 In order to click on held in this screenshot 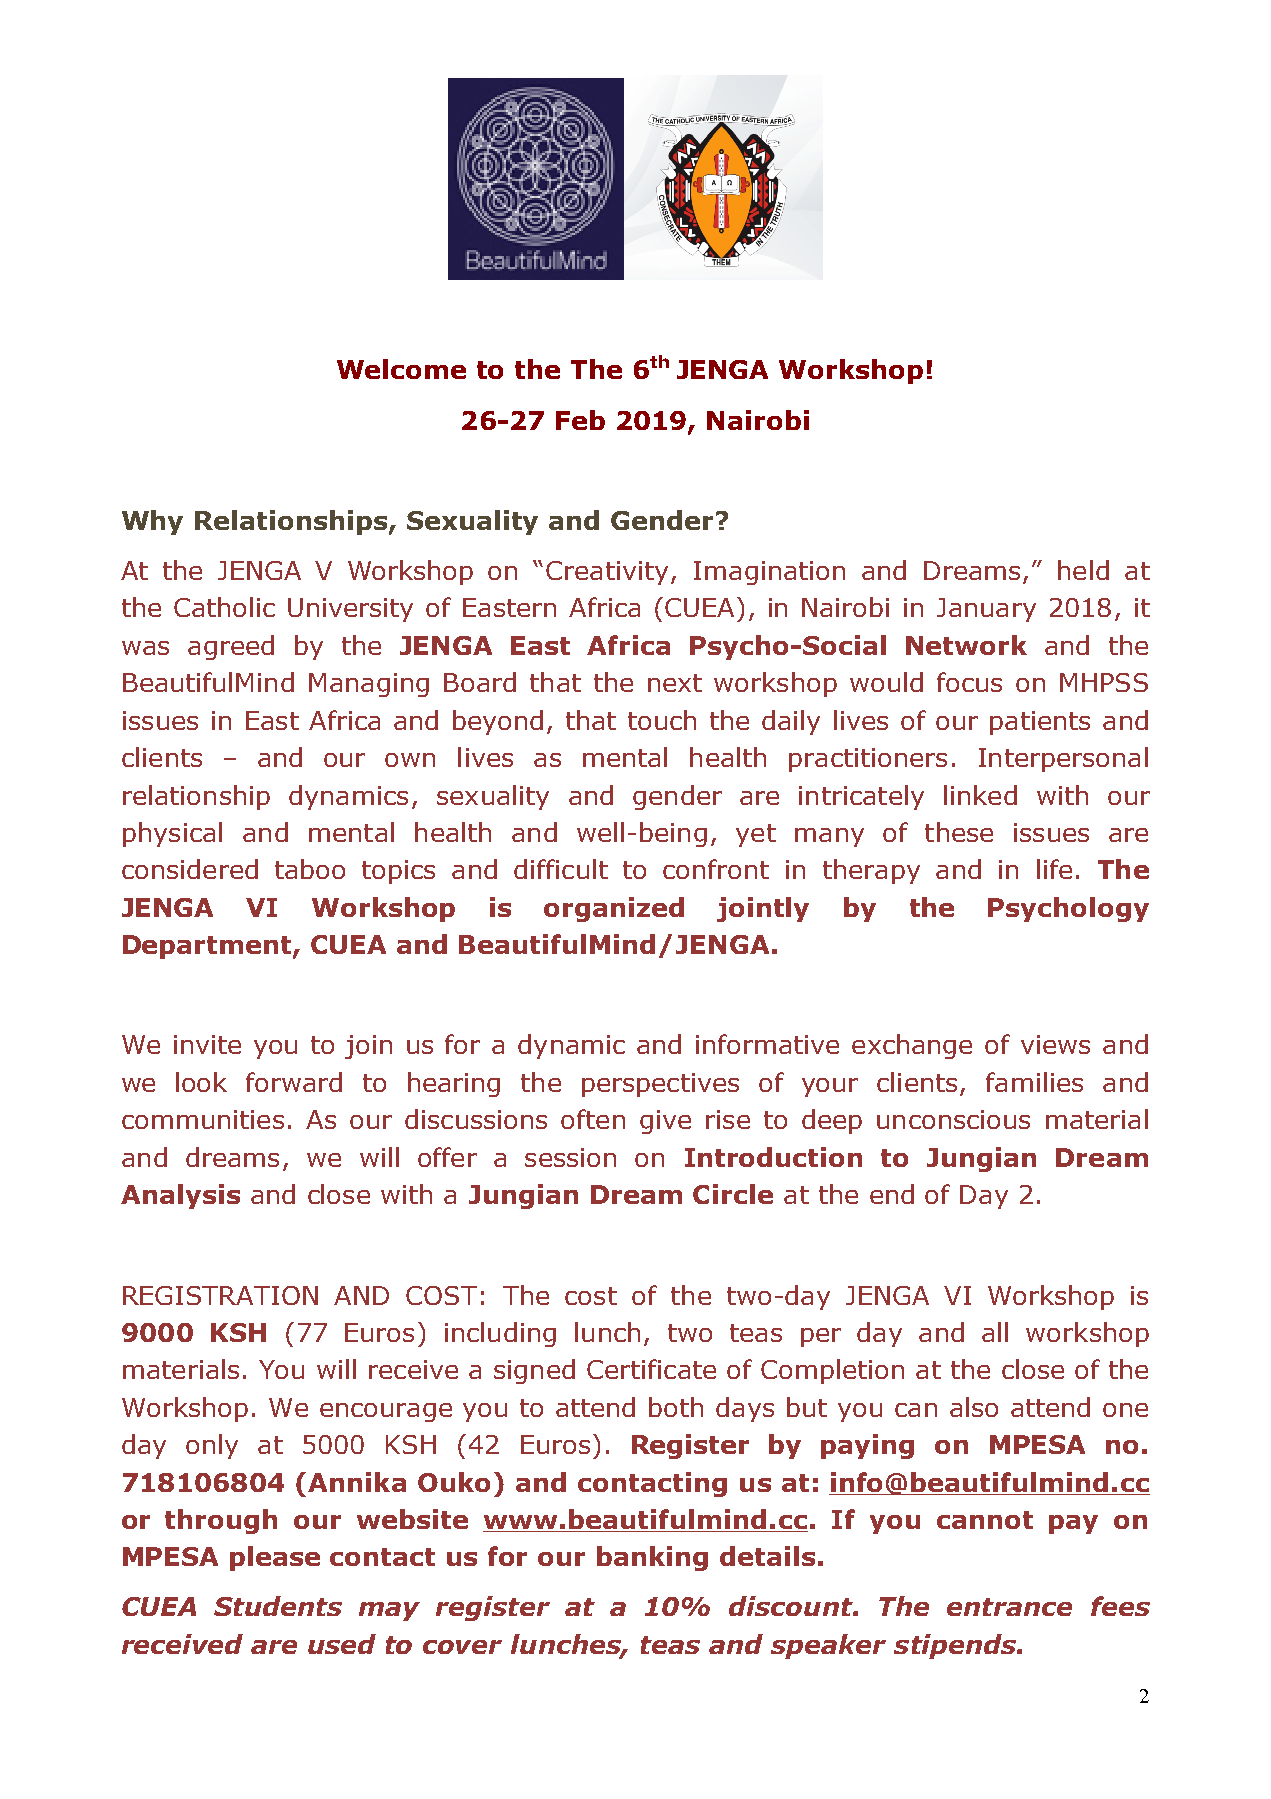, I will do `click(1083, 570)`.
